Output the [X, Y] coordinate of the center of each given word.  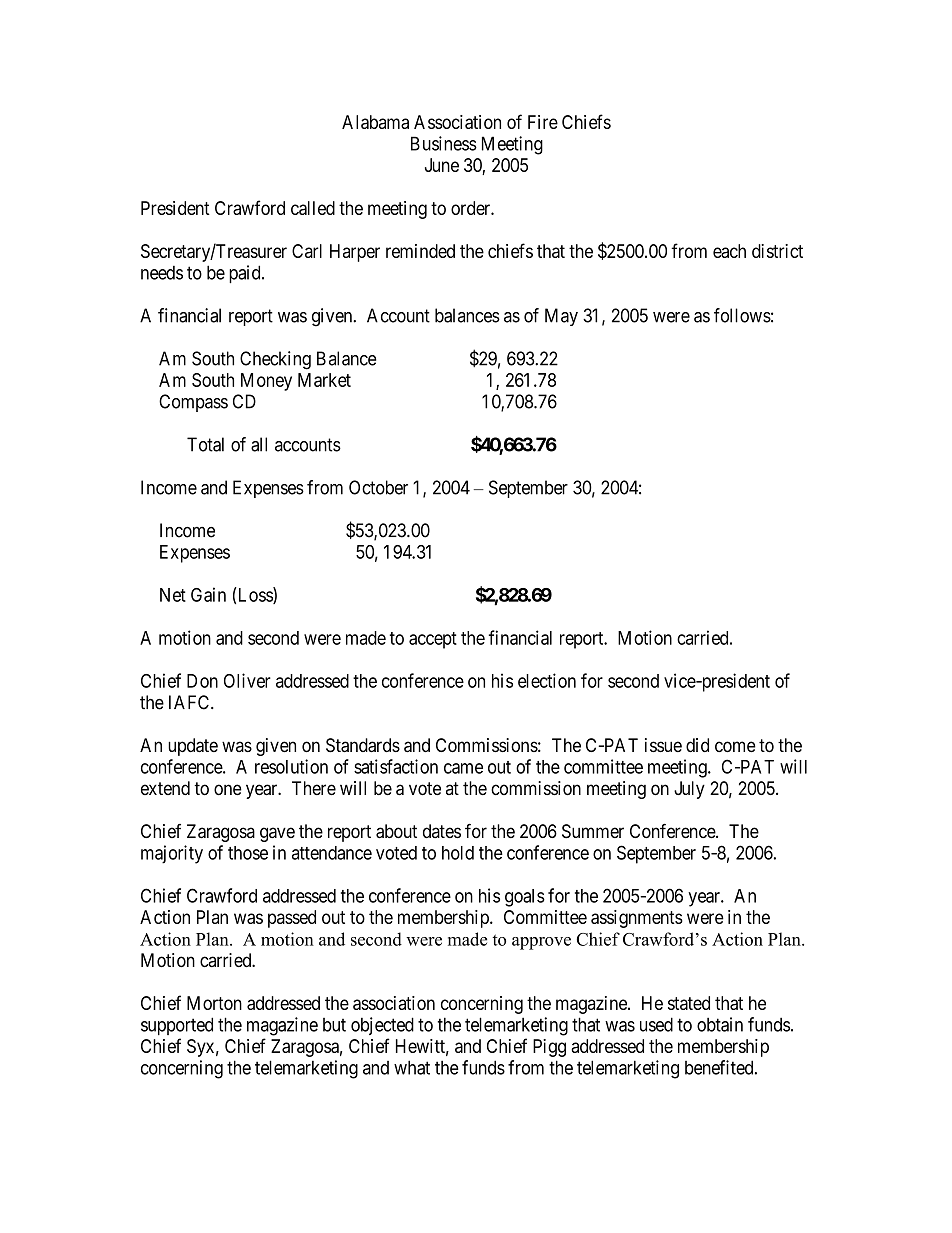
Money [266, 382]
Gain [208, 594]
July [689, 790]
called [313, 208]
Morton [214, 1003]
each [729, 251]
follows [742, 315]
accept [433, 640]
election [547, 680]
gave [277, 834]
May [561, 317]
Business [444, 143]
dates [442, 831]
